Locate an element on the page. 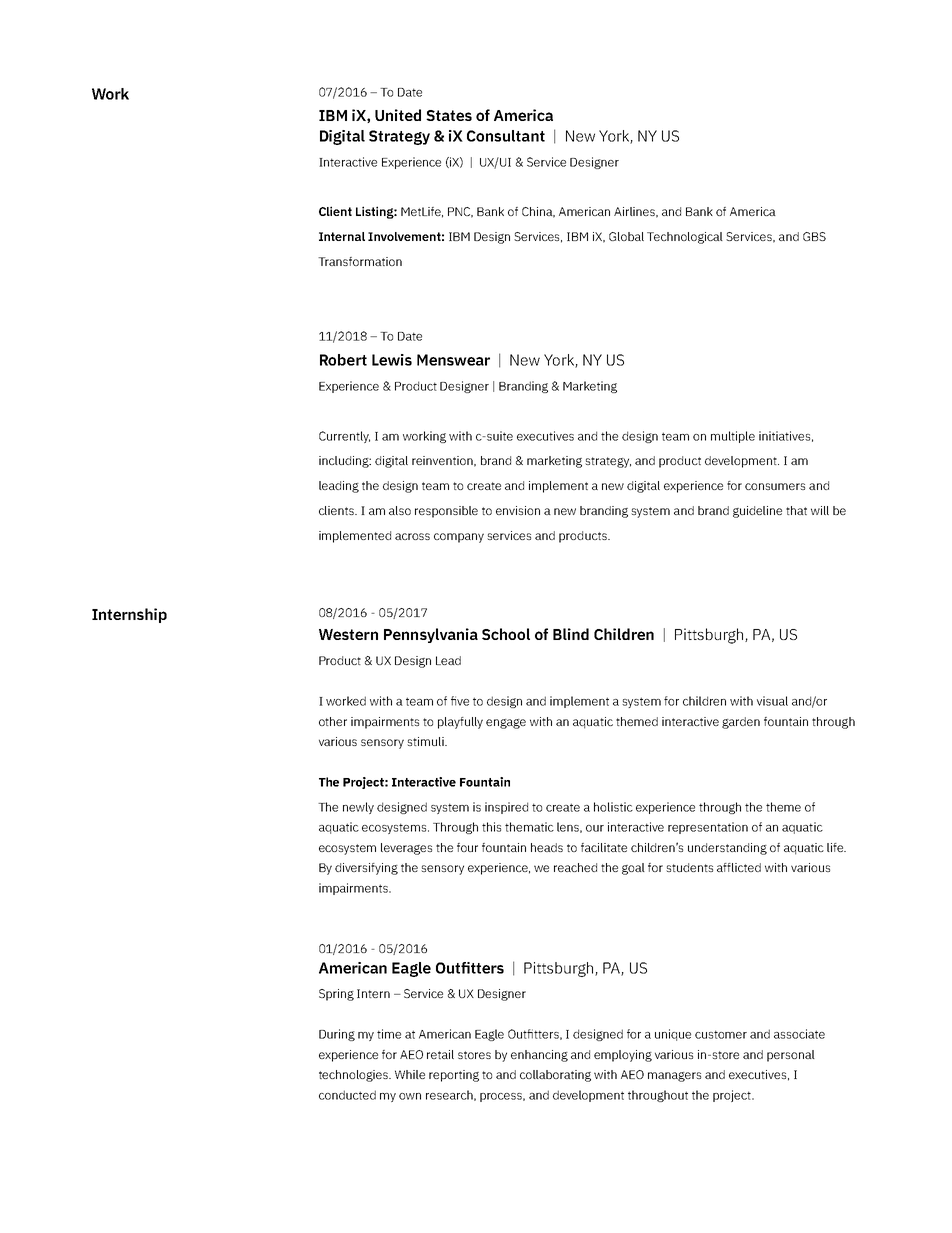 This document has height=1233, width=952. understanding is located at coordinates (727, 849).
